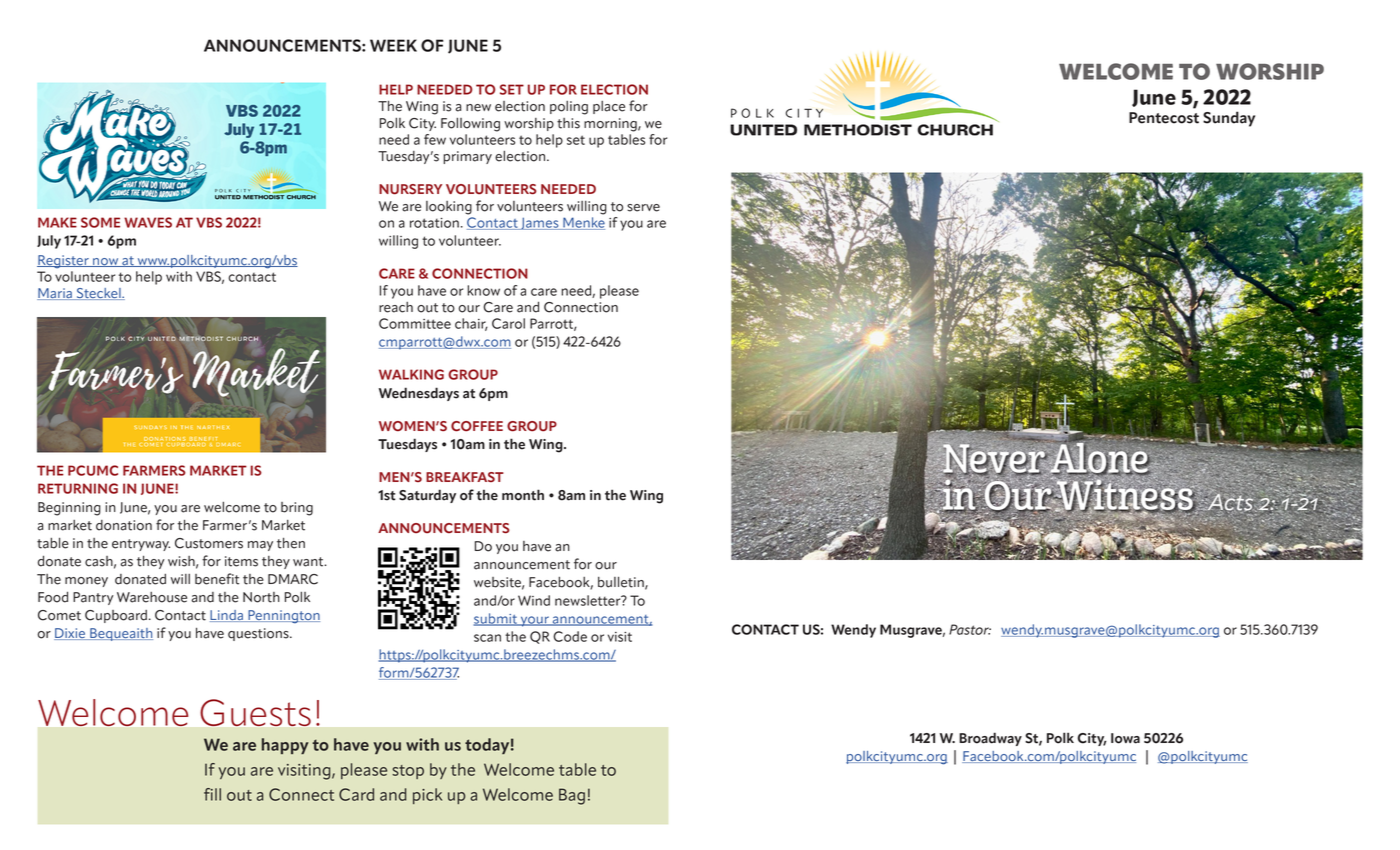 The width and height of the screenshot is (1400, 850). I want to click on newsletter, so click(589, 600).
